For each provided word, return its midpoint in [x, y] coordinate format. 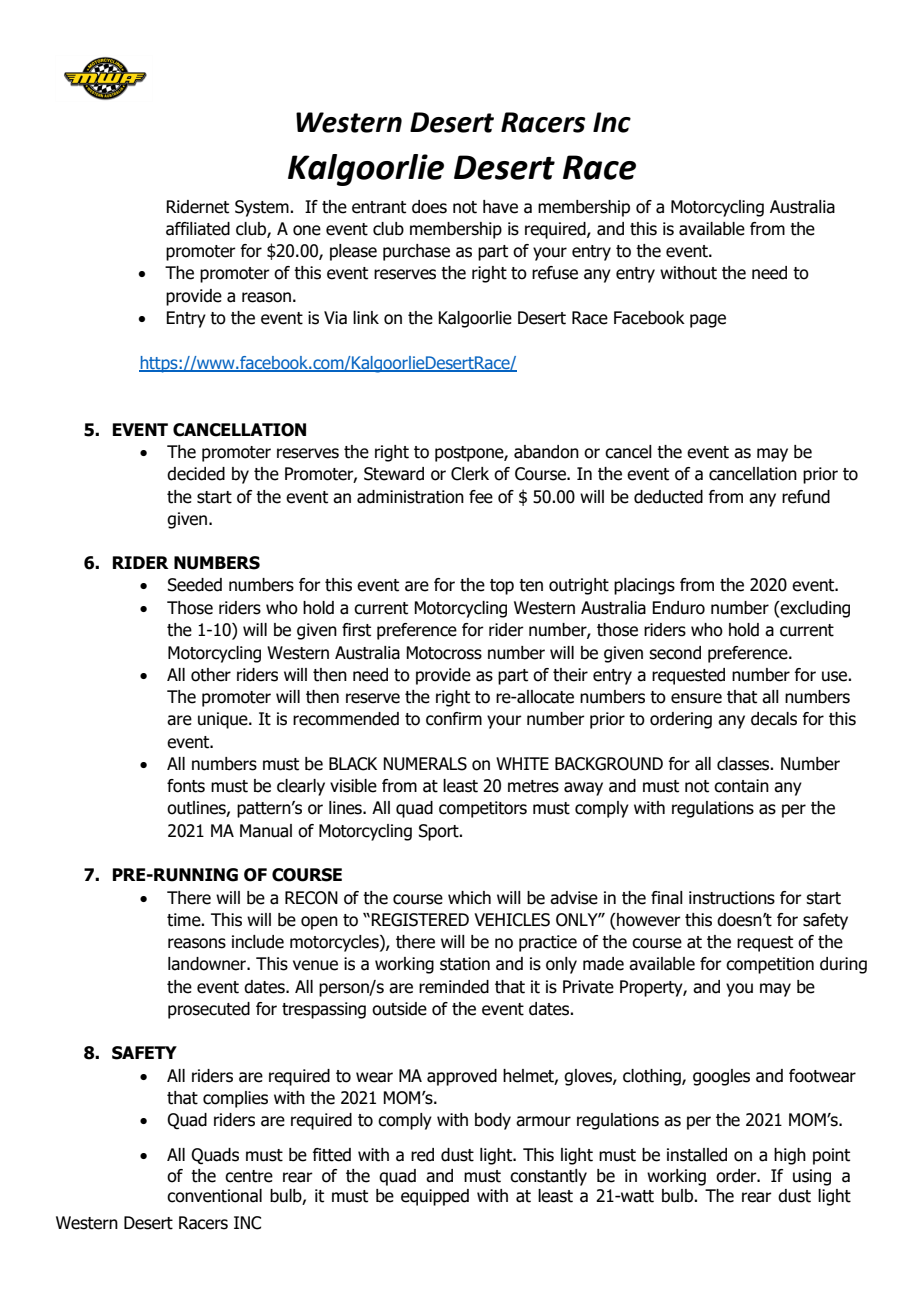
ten [531, 585]
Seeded [195, 585]
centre [249, 1176]
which [469, 898]
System [263, 208]
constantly [548, 1177]
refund [806, 497]
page [708, 321]
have [500, 207]
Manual [266, 831]
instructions [732, 898]
